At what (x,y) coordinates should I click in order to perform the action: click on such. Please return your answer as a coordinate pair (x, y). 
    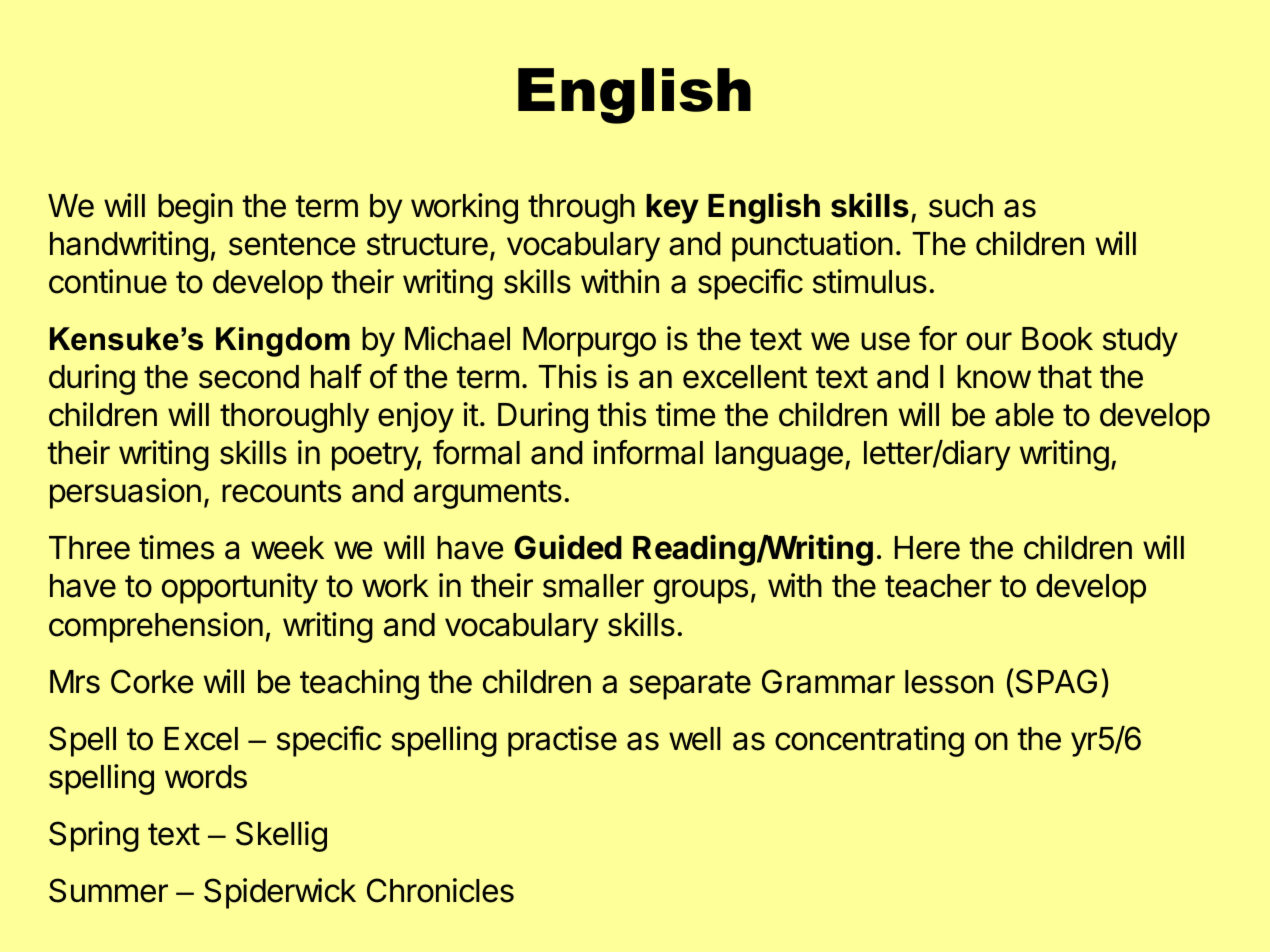
    Looking at the image, I should click on (961, 206).
